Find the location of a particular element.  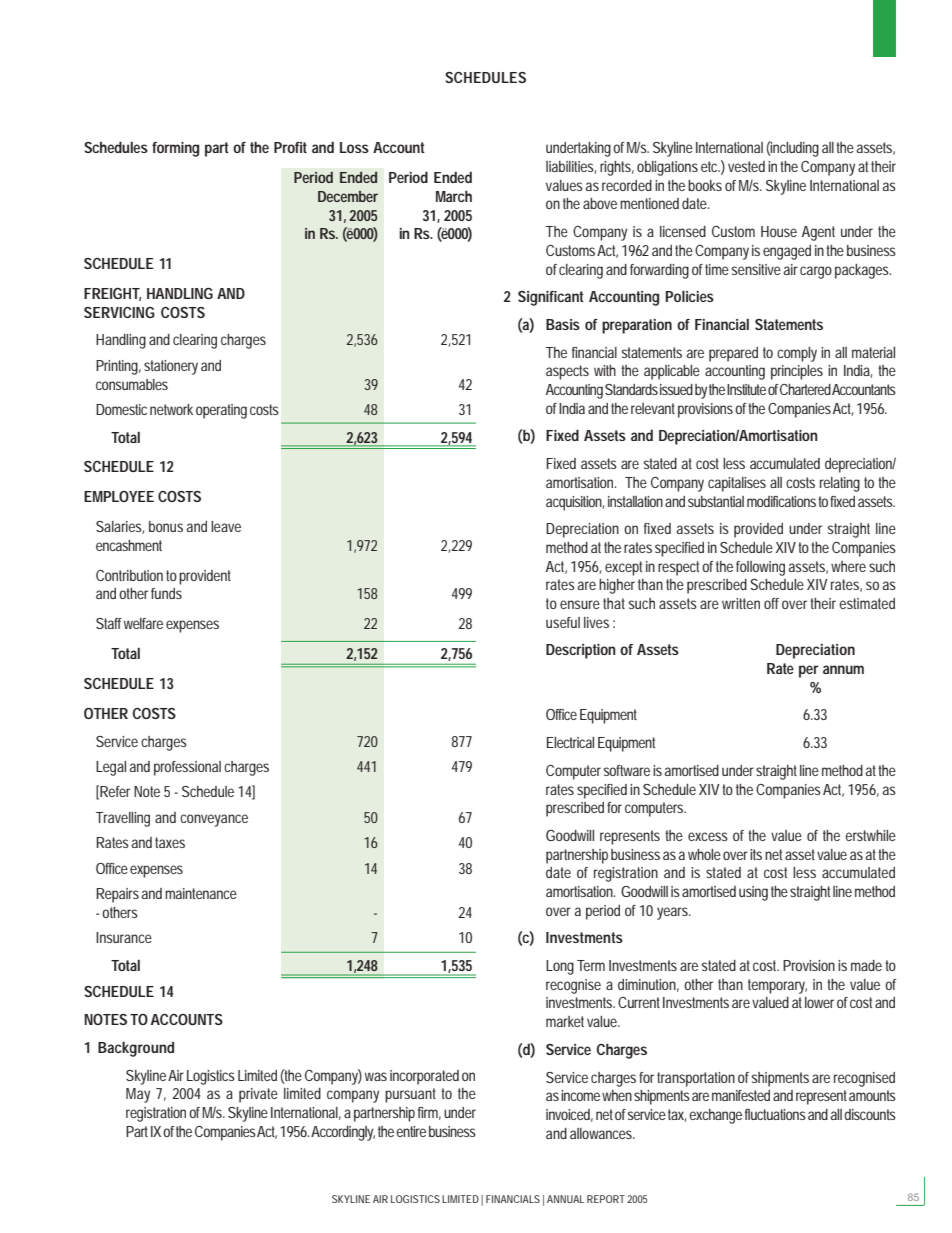

fluctuations is located at coordinates (775, 1114).
